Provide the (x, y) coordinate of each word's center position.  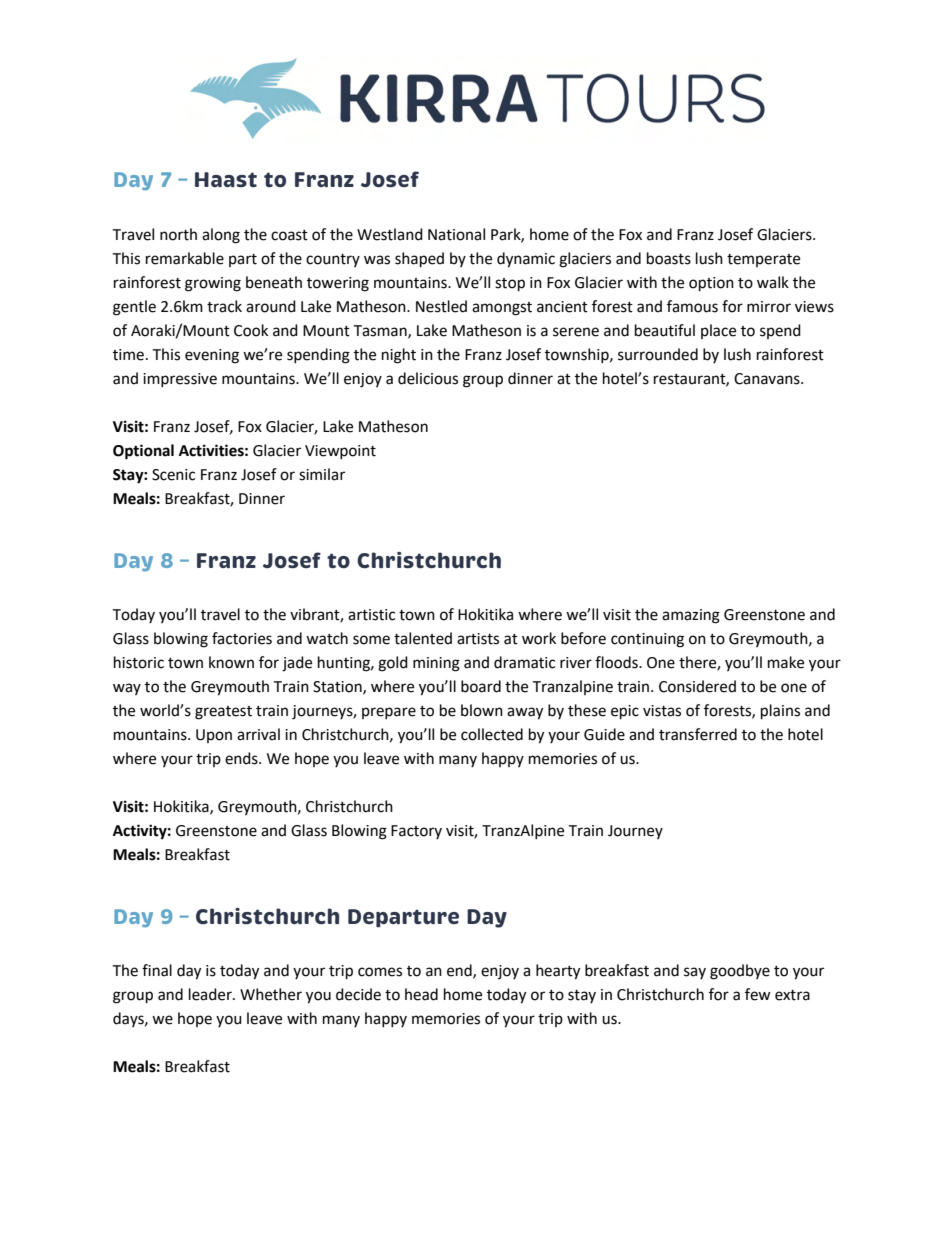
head (421, 994)
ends (242, 758)
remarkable (185, 258)
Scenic (173, 475)
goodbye (740, 972)
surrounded (658, 354)
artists (478, 639)
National (456, 234)
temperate (763, 260)
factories (242, 638)
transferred (698, 734)
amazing (691, 616)
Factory (416, 832)
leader (211, 994)
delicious (428, 378)
